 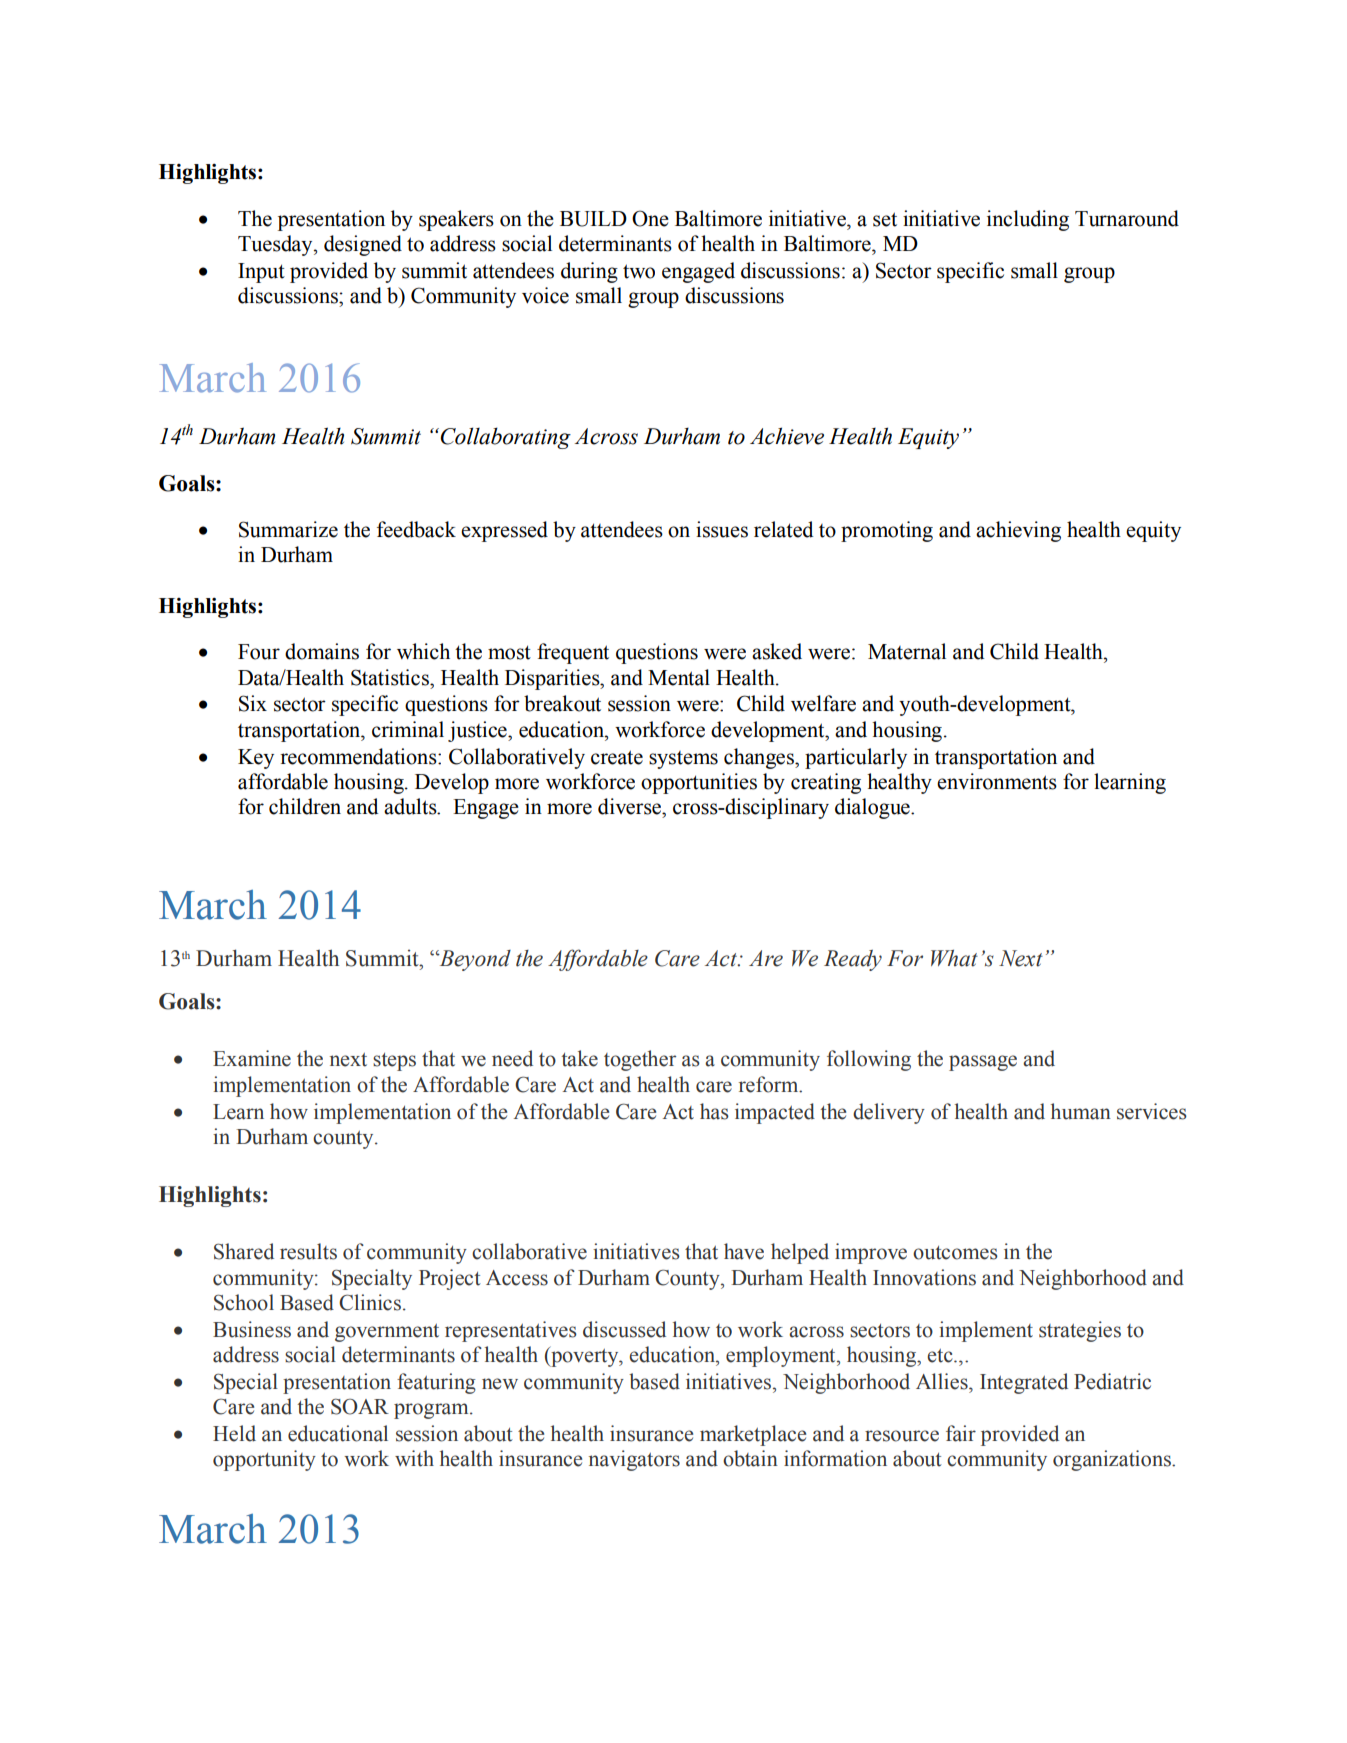 I want to click on SOAR, so click(x=360, y=1406).
